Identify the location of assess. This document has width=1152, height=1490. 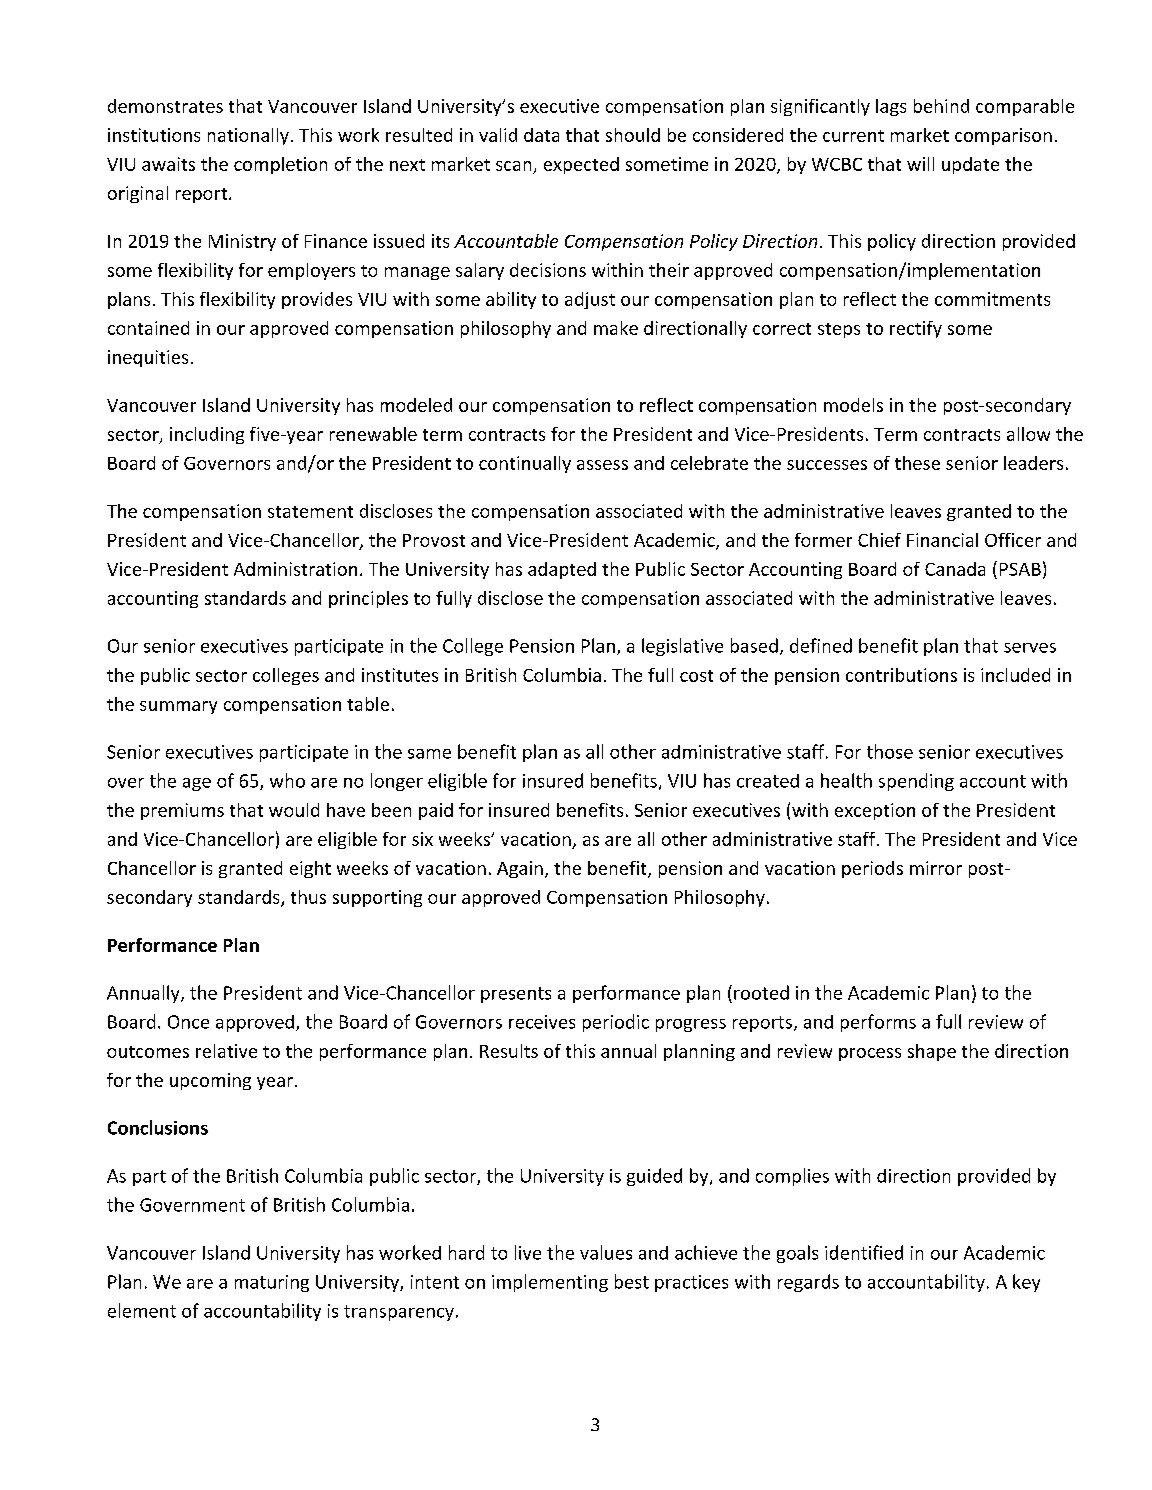
(602, 465).
